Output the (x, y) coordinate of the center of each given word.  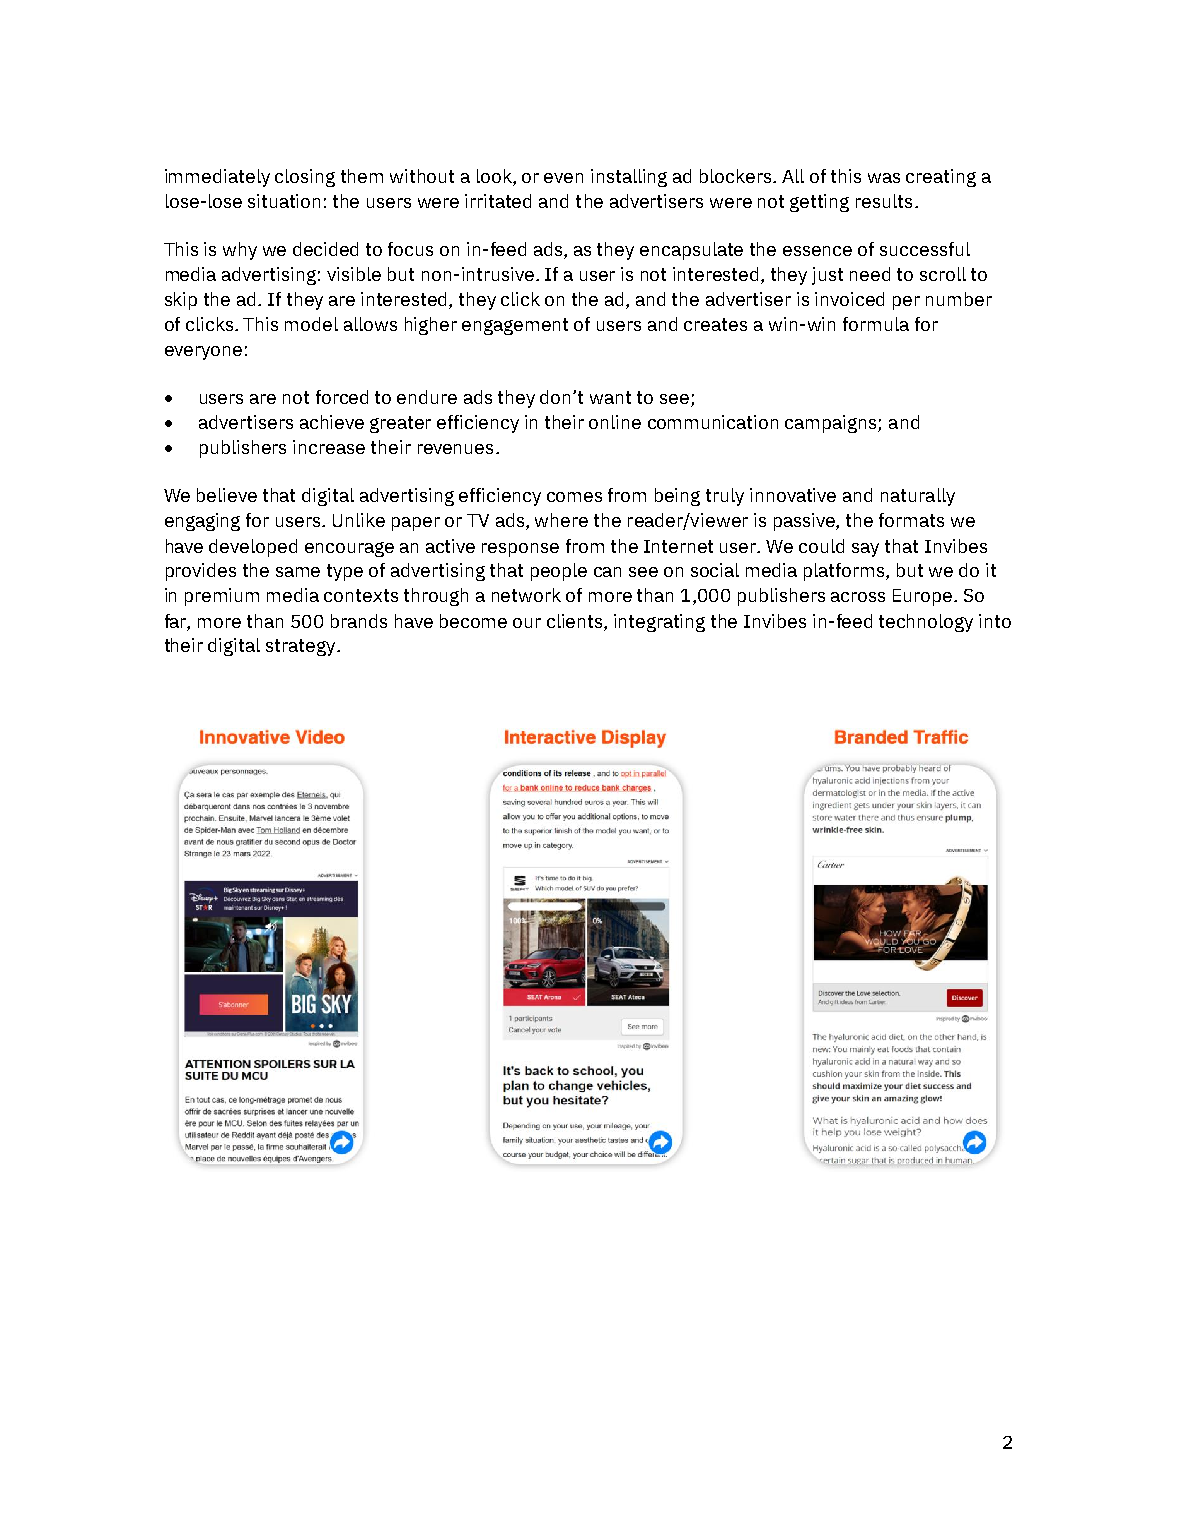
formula (876, 324)
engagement (515, 326)
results (884, 201)
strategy (302, 647)
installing (629, 178)
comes (574, 497)
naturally (918, 497)
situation (284, 201)
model (311, 324)
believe (227, 495)
